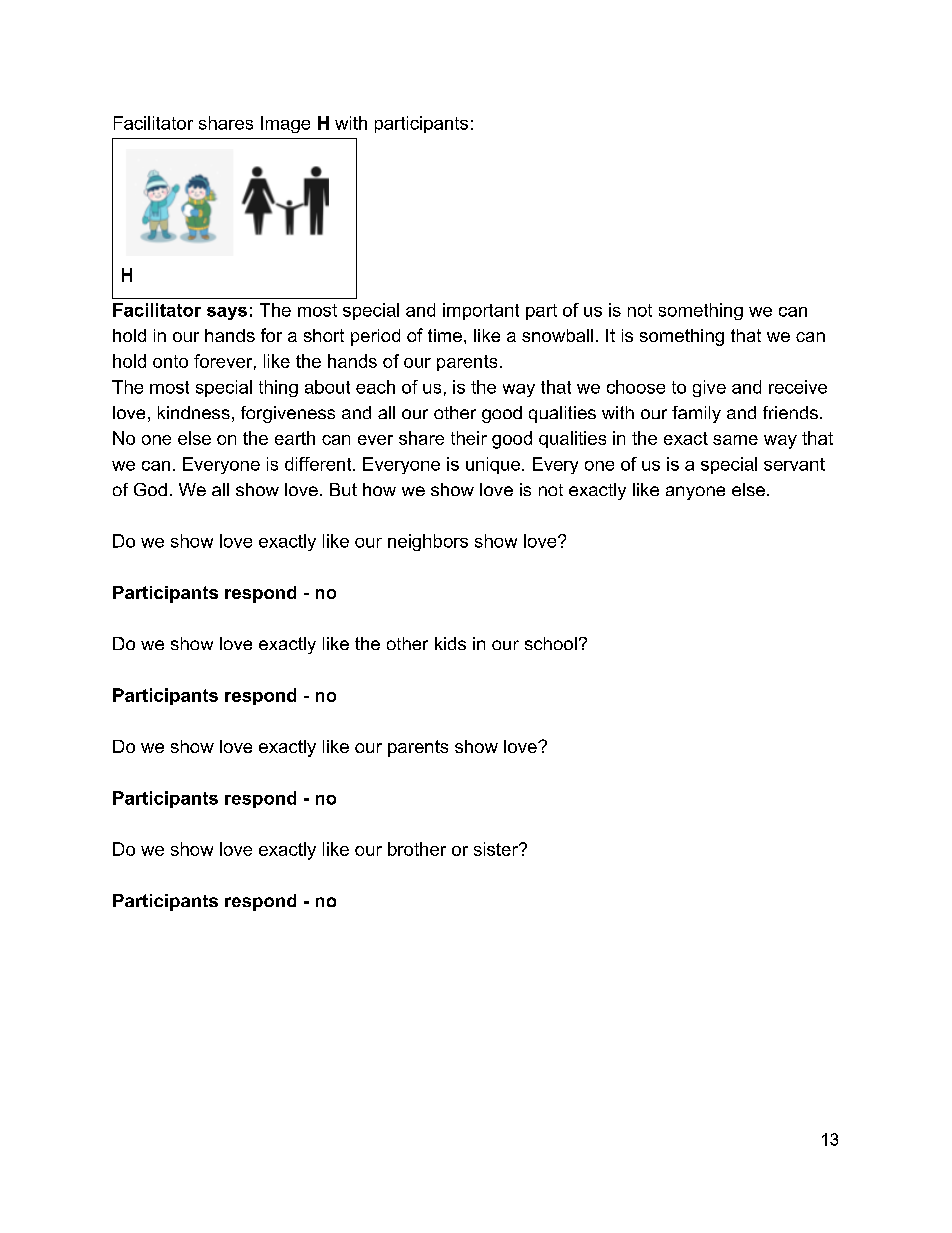 This screenshot has width=952, height=1233. Describe the element at coordinates (557, 335) in the screenshot. I see `snowball` at that location.
